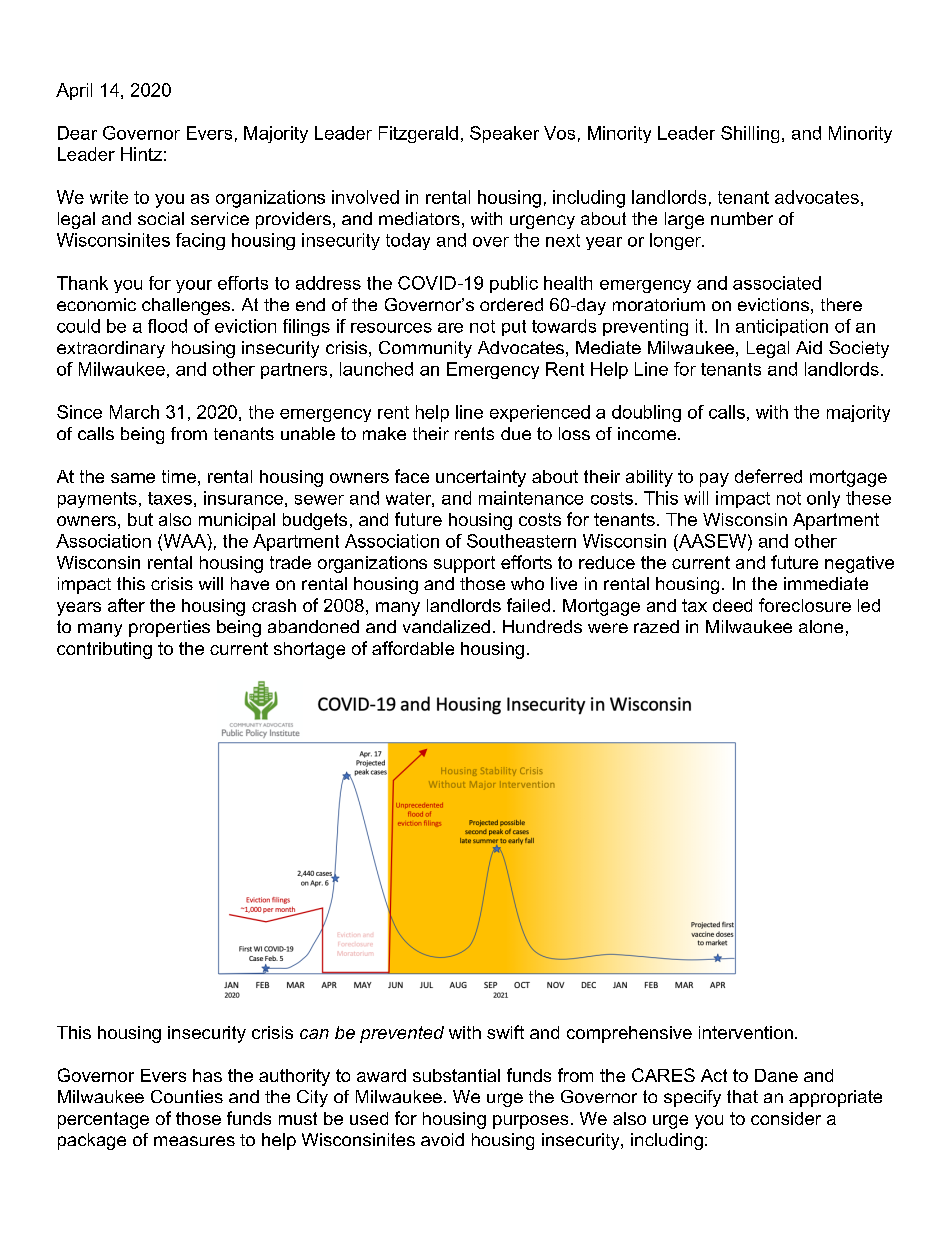  What do you see at coordinates (504, 134) in the image?
I see `Speaker` at bounding box center [504, 134].
